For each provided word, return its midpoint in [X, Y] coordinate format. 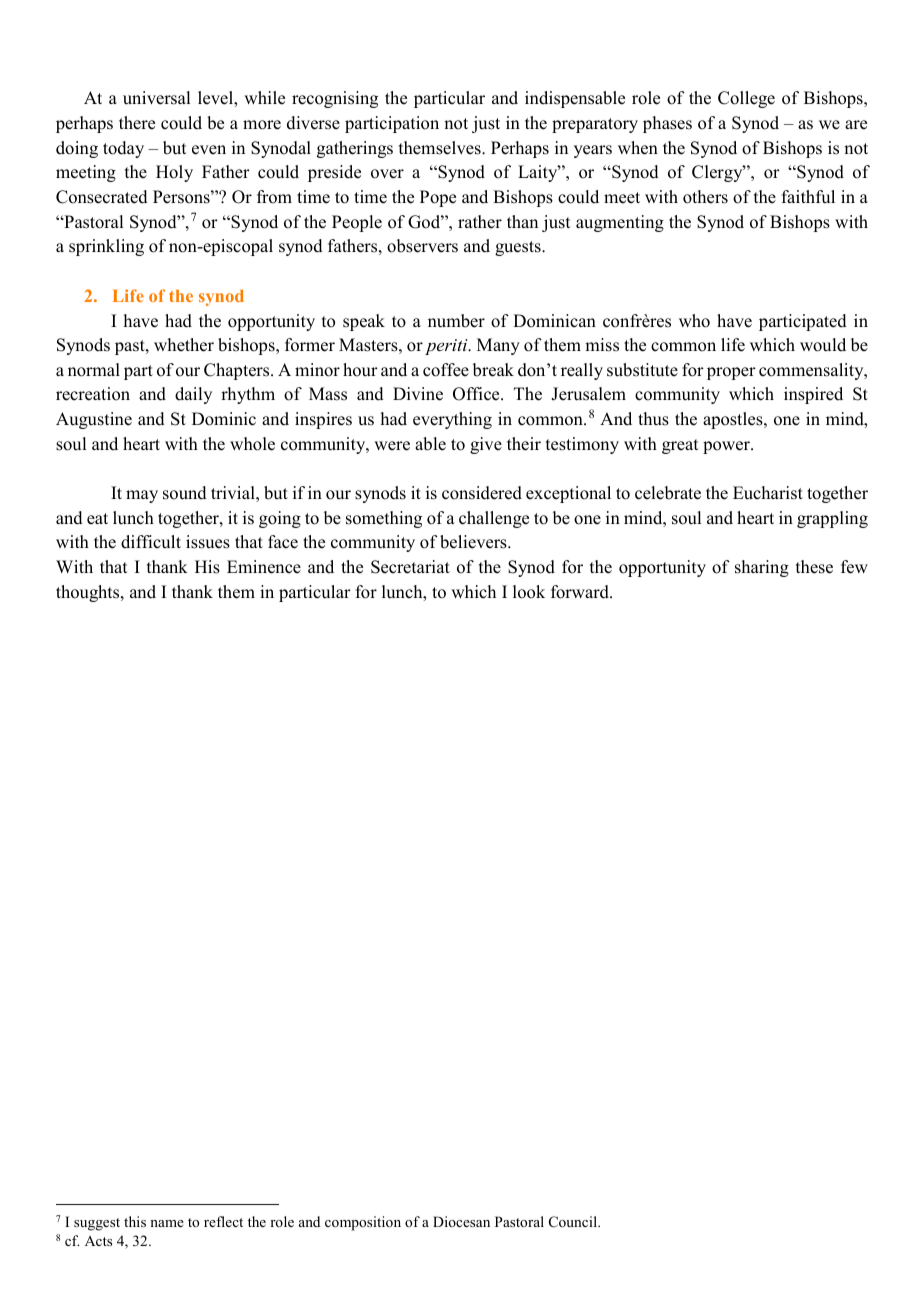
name [167, 1223]
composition [363, 1223]
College [746, 99]
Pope [438, 198]
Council [574, 1222]
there [137, 123]
